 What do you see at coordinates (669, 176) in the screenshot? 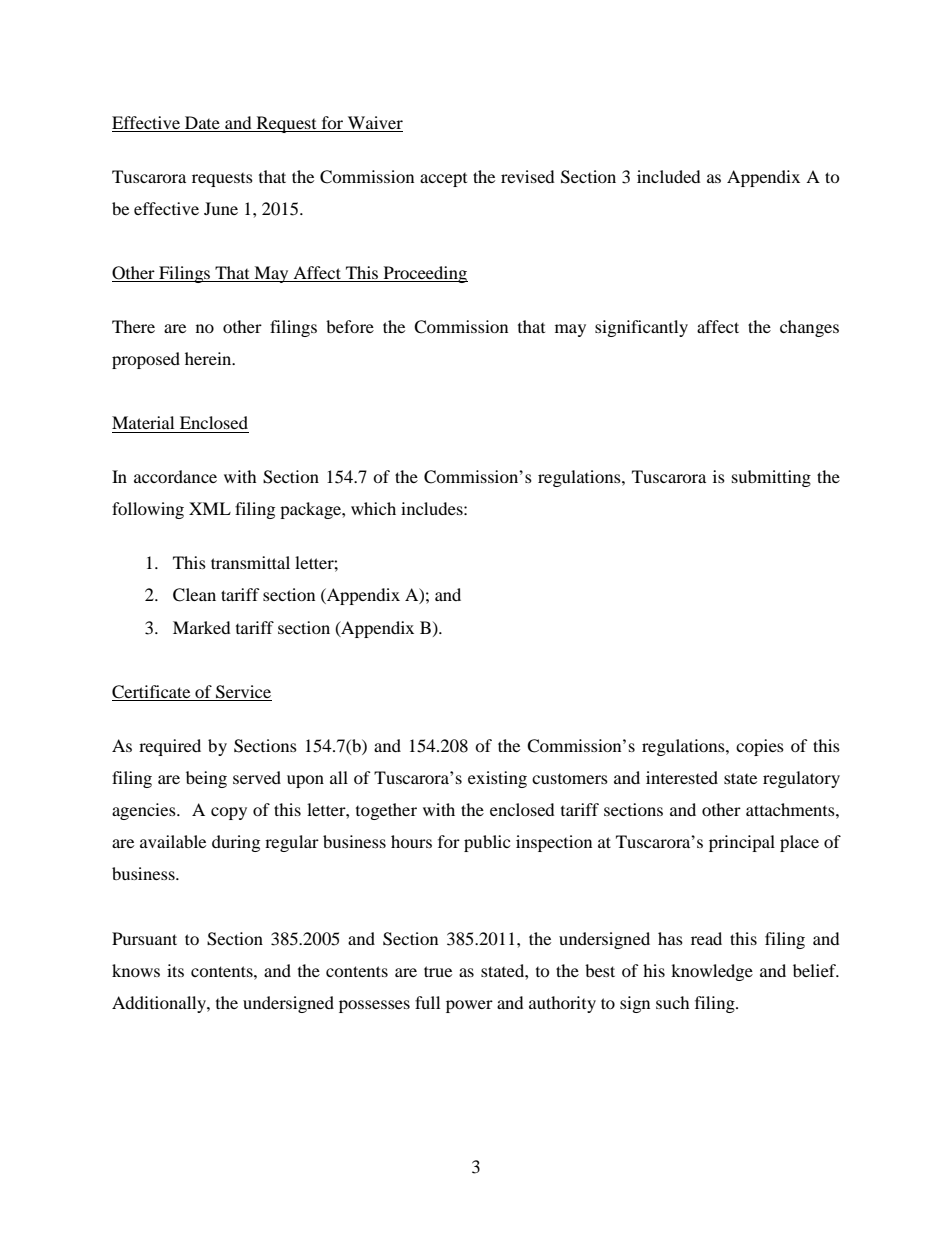
I see `included` at bounding box center [669, 176].
